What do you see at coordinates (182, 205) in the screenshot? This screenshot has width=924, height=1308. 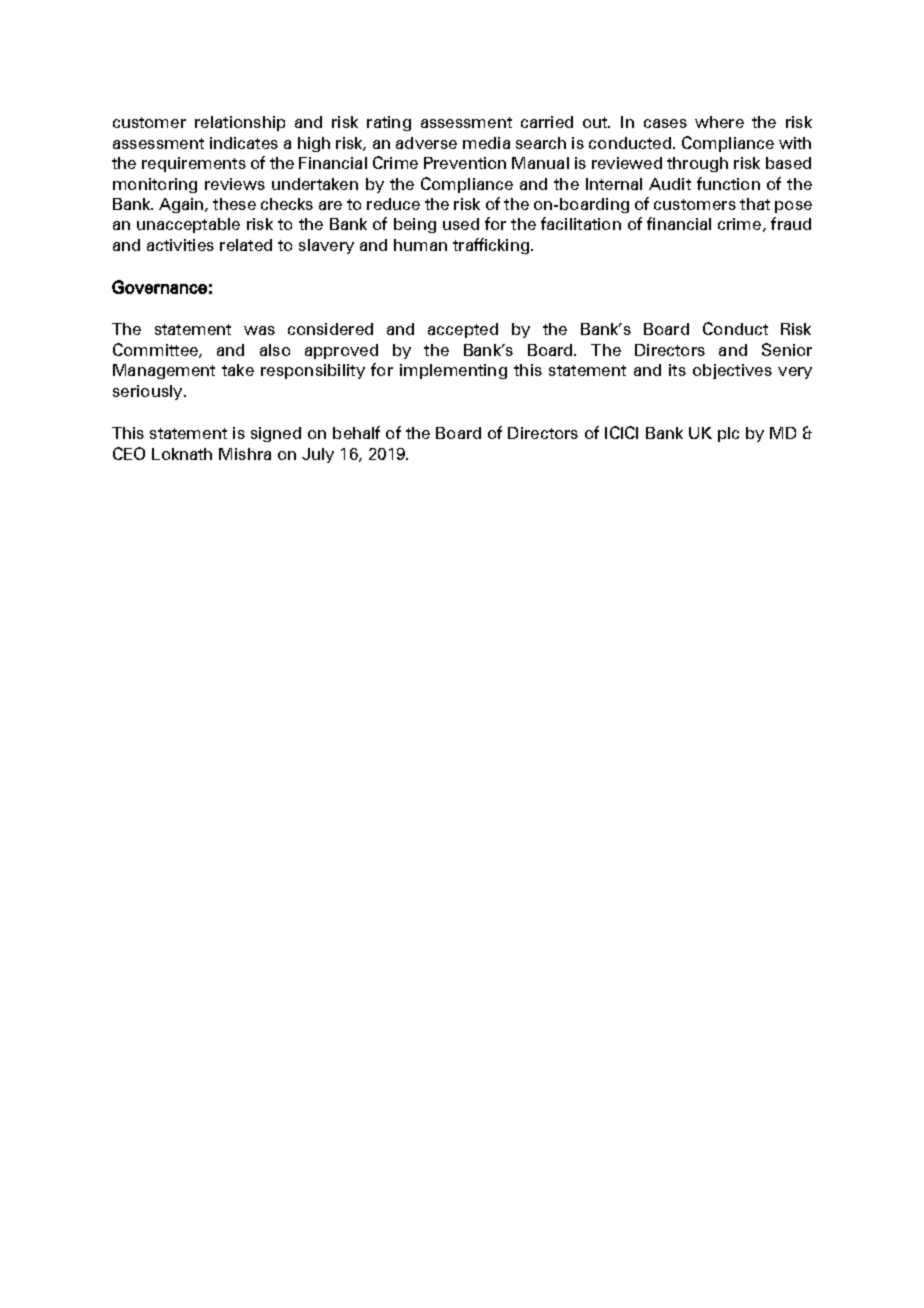 I see `Again` at bounding box center [182, 205].
